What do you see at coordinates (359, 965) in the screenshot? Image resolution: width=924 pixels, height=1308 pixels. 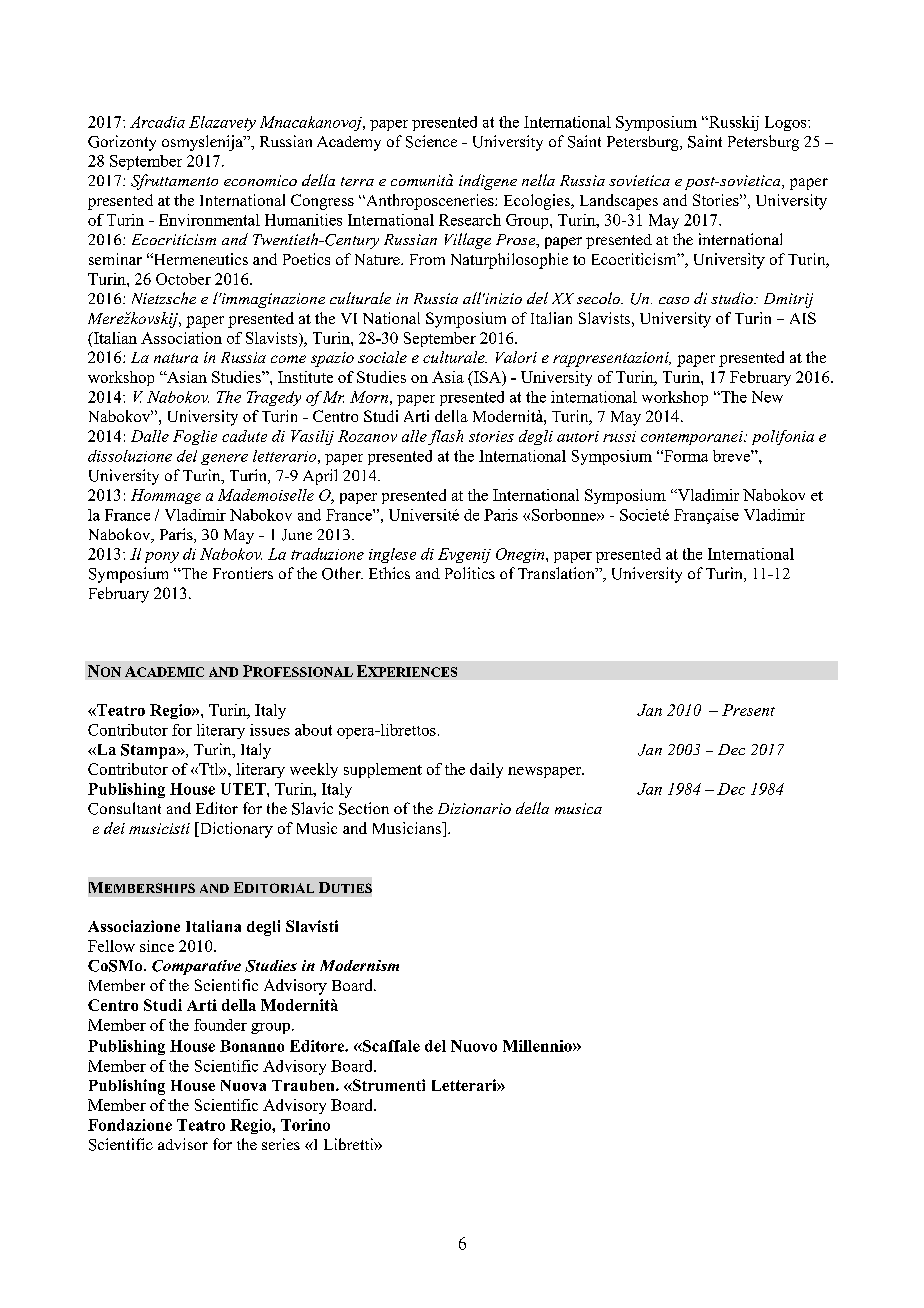 I see `Modernism` at bounding box center [359, 965].
